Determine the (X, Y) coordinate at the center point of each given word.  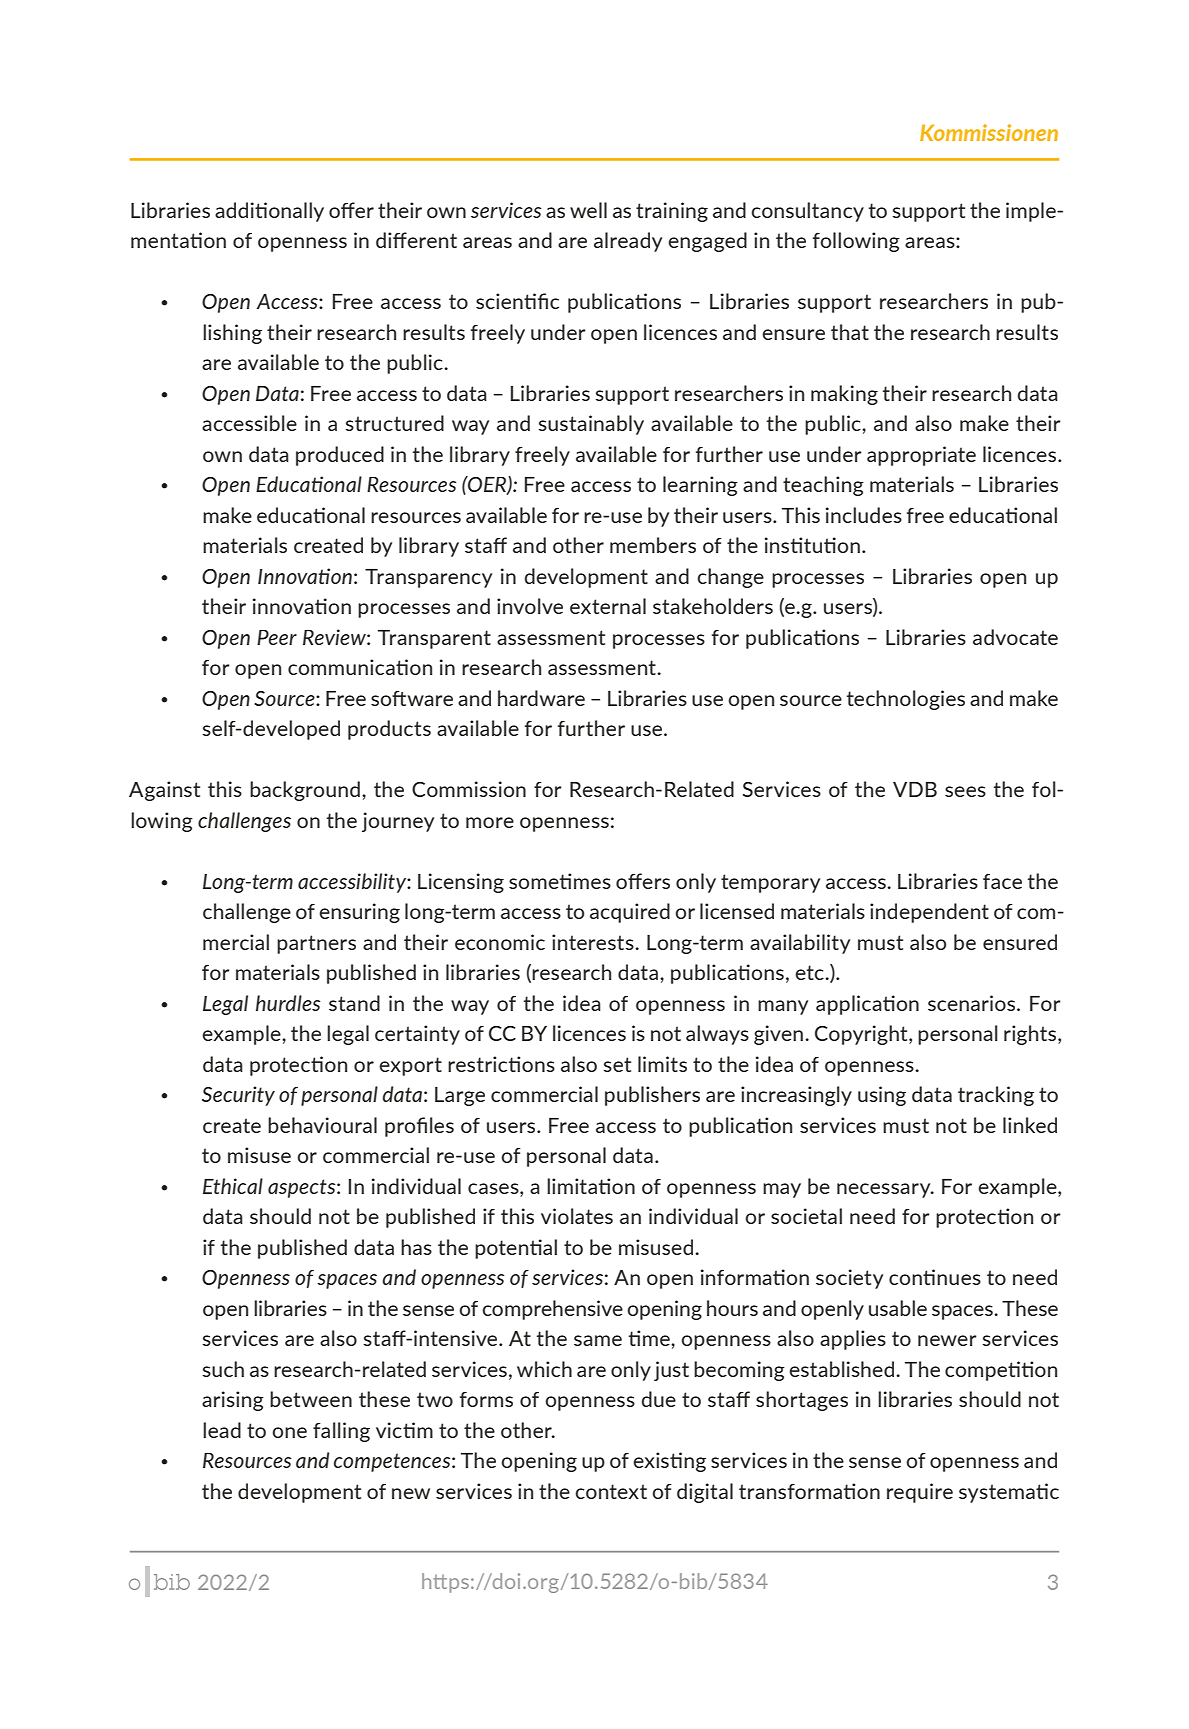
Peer (277, 637)
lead (222, 1430)
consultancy (808, 212)
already (628, 242)
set (617, 1064)
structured (395, 423)
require (920, 1493)
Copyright (862, 1035)
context (611, 1491)
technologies (906, 700)
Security (238, 1096)
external (608, 606)
